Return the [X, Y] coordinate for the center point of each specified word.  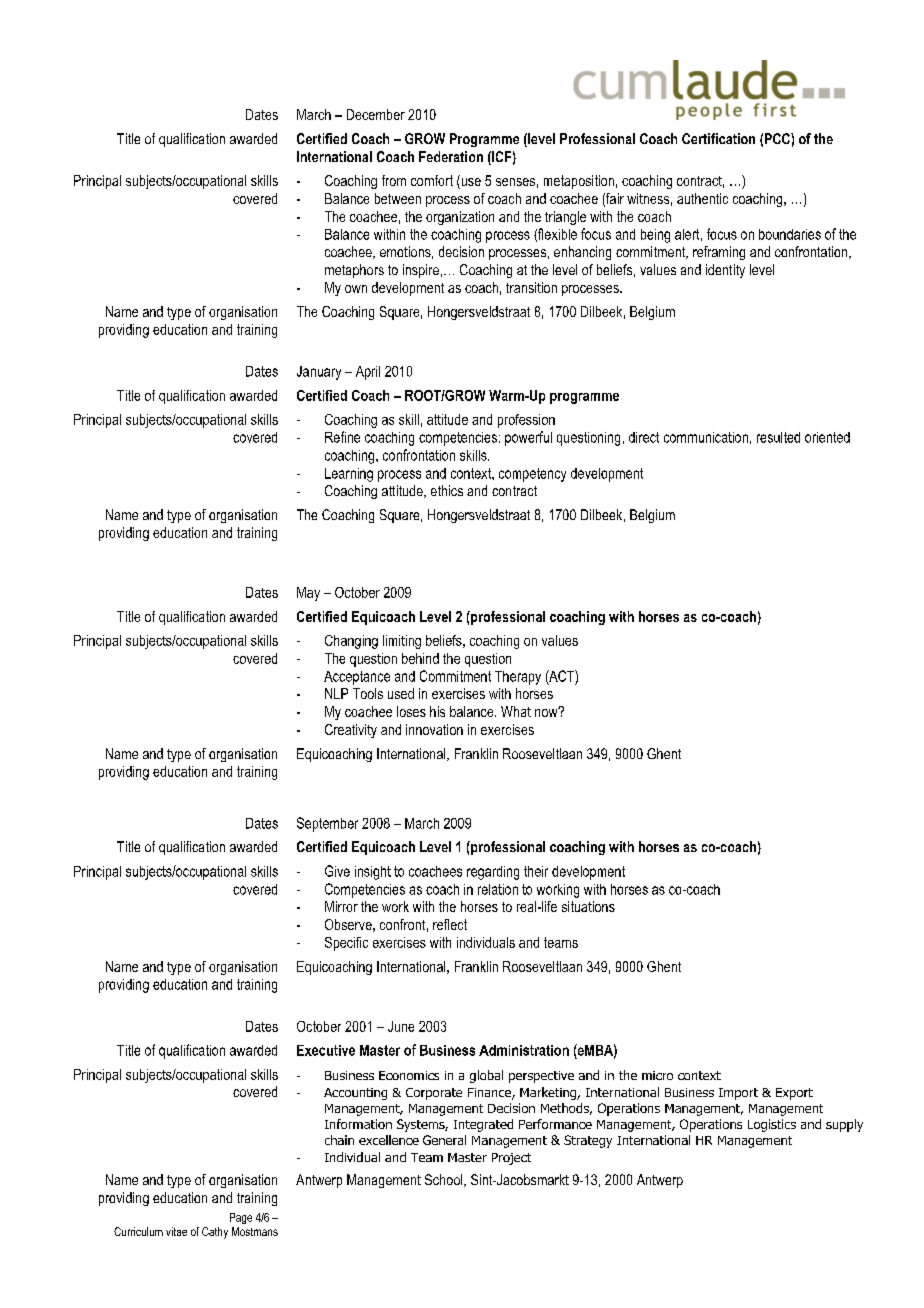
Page [241, 1218]
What [516, 711]
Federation [451, 156]
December [376, 114]
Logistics [772, 1125]
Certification [718, 138]
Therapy [518, 678]
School [445, 1180]
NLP [336, 693]
